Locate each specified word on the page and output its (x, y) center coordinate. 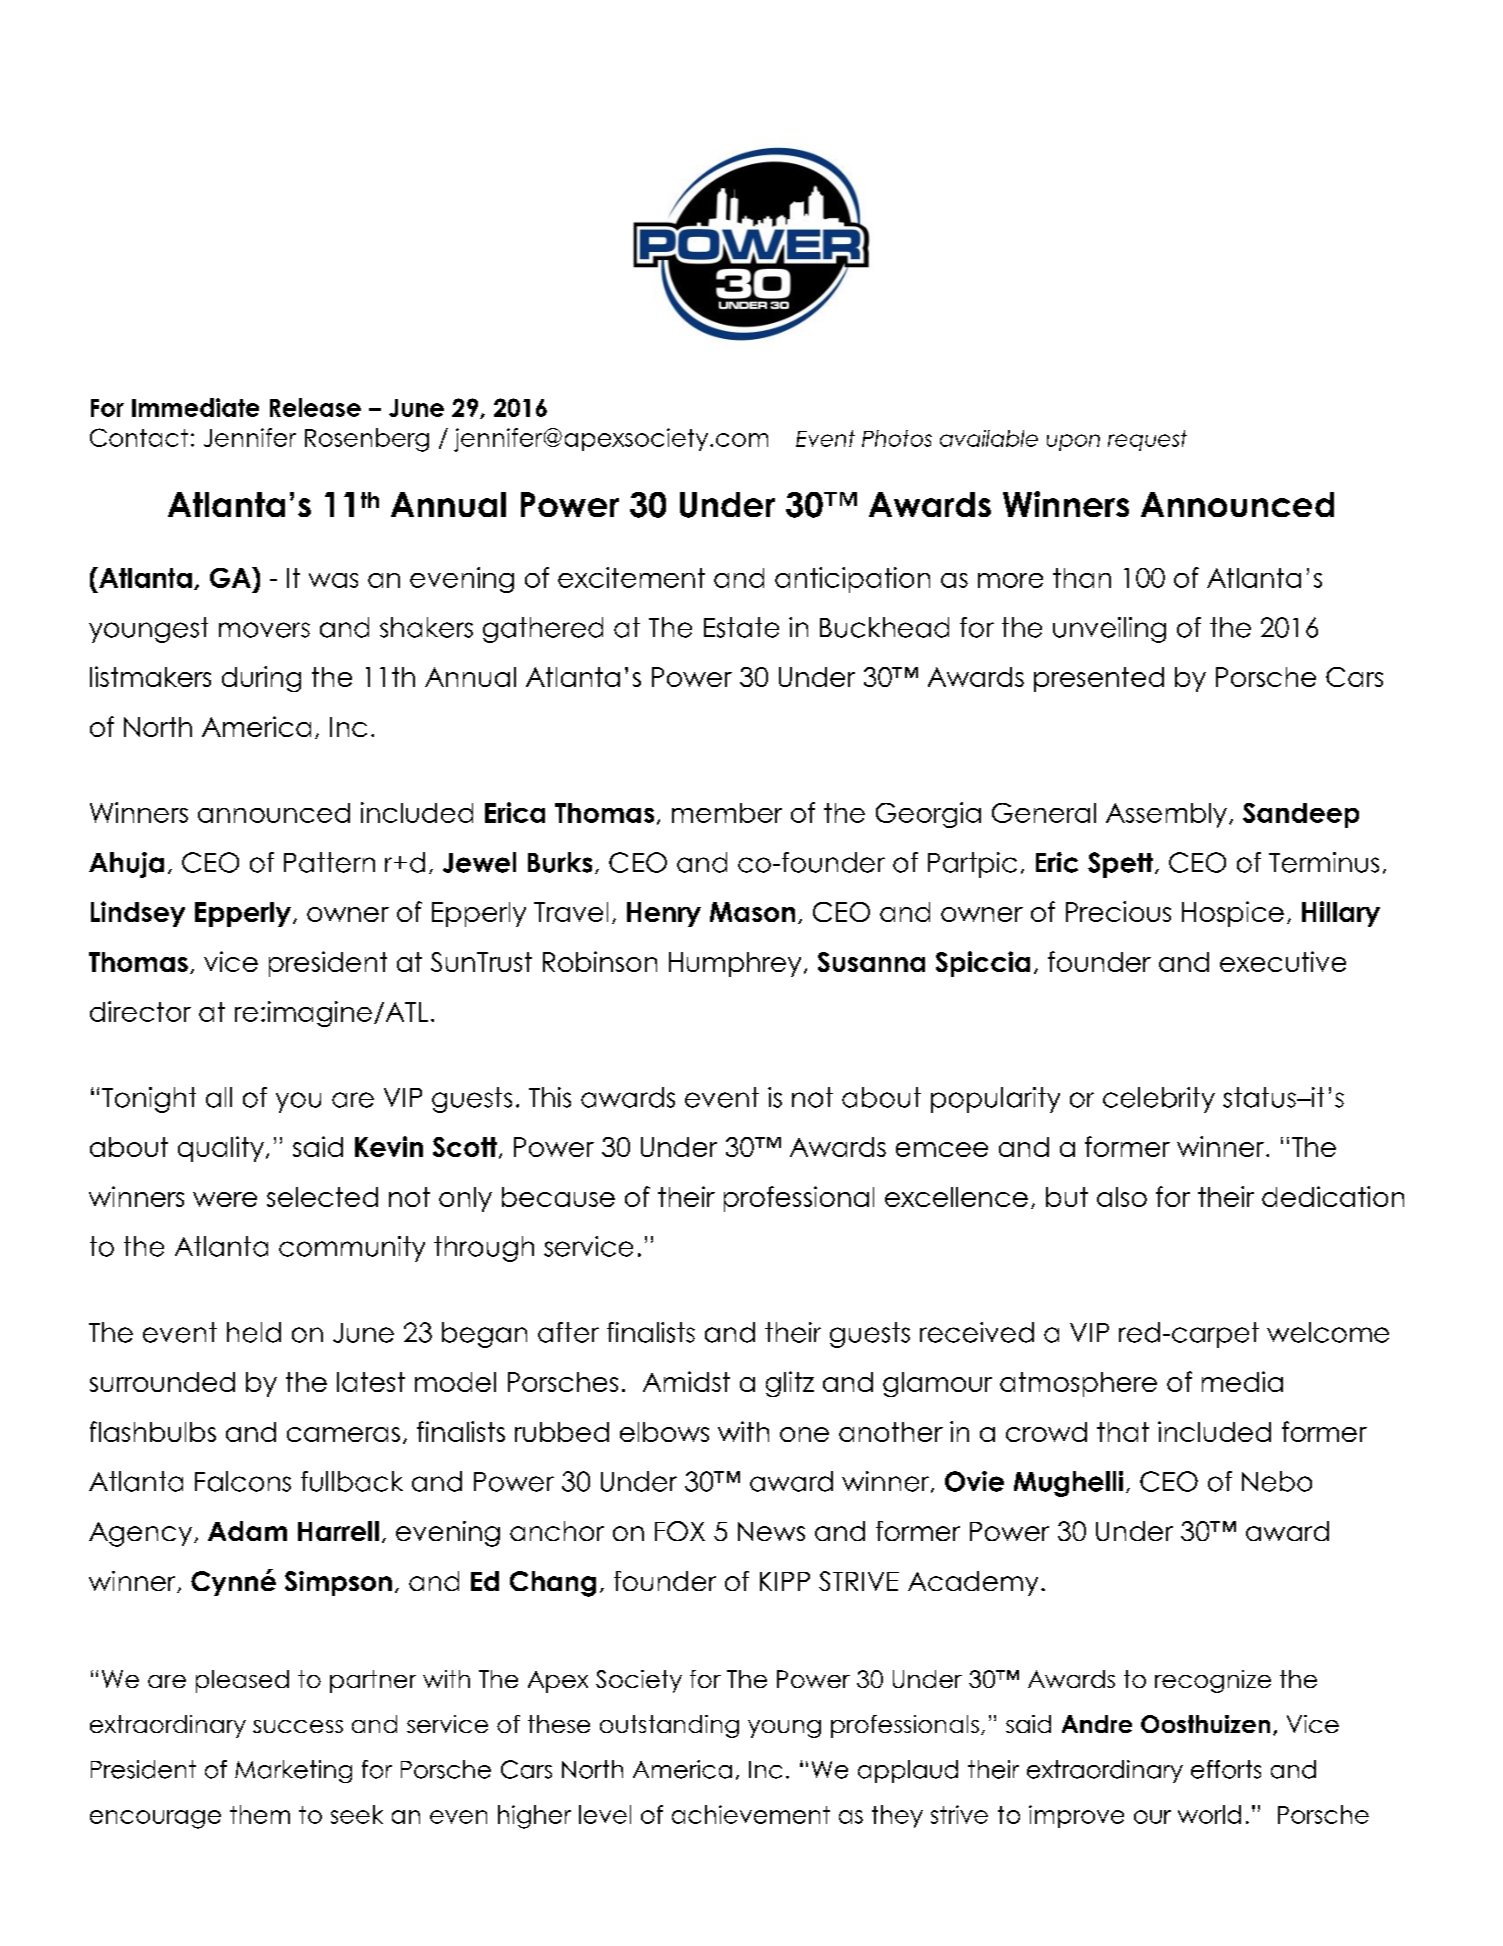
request (1147, 440)
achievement (751, 1814)
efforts (1226, 1769)
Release (315, 407)
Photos (897, 438)
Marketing (293, 1771)
